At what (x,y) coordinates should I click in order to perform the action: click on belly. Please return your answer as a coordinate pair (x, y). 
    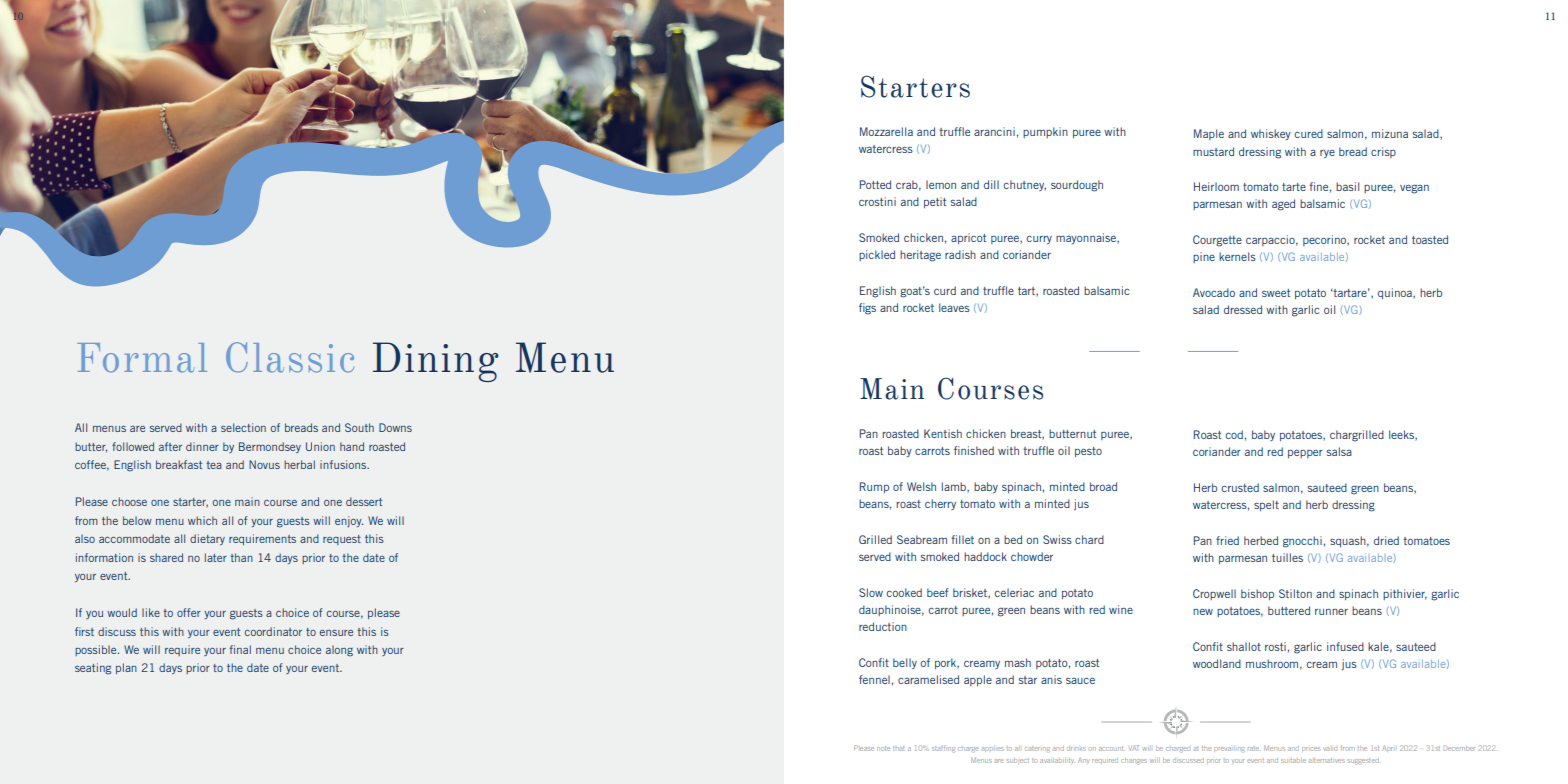
    Looking at the image, I should click on (905, 663).
